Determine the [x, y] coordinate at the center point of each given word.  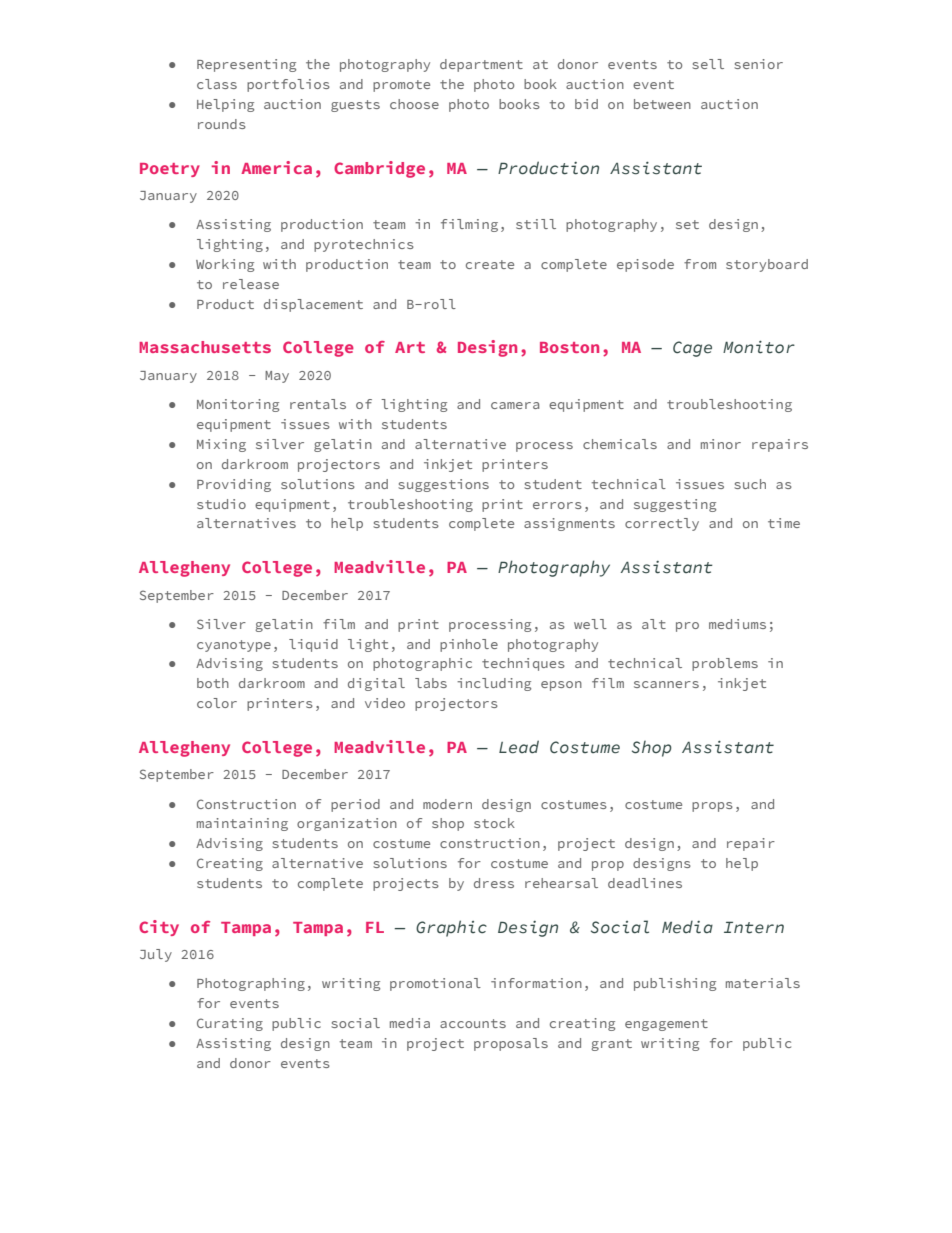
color [217, 703]
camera [515, 405]
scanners [666, 684]
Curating [230, 1024]
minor [721, 444]
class [217, 84]
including [494, 684]
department [481, 65]
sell [708, 64]
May [277, 377]
